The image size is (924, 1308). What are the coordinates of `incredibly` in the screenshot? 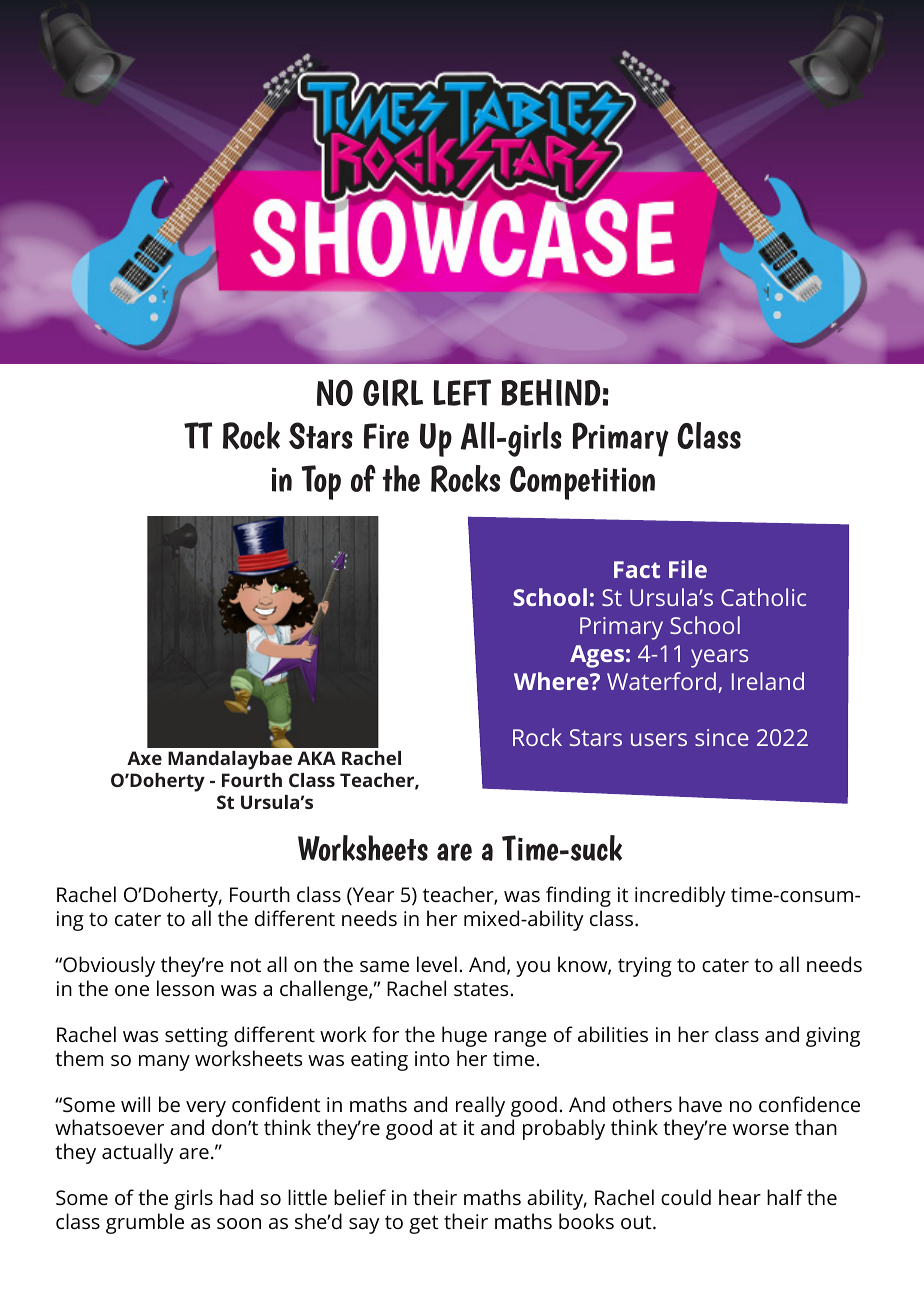 It's located at (680, 896).
